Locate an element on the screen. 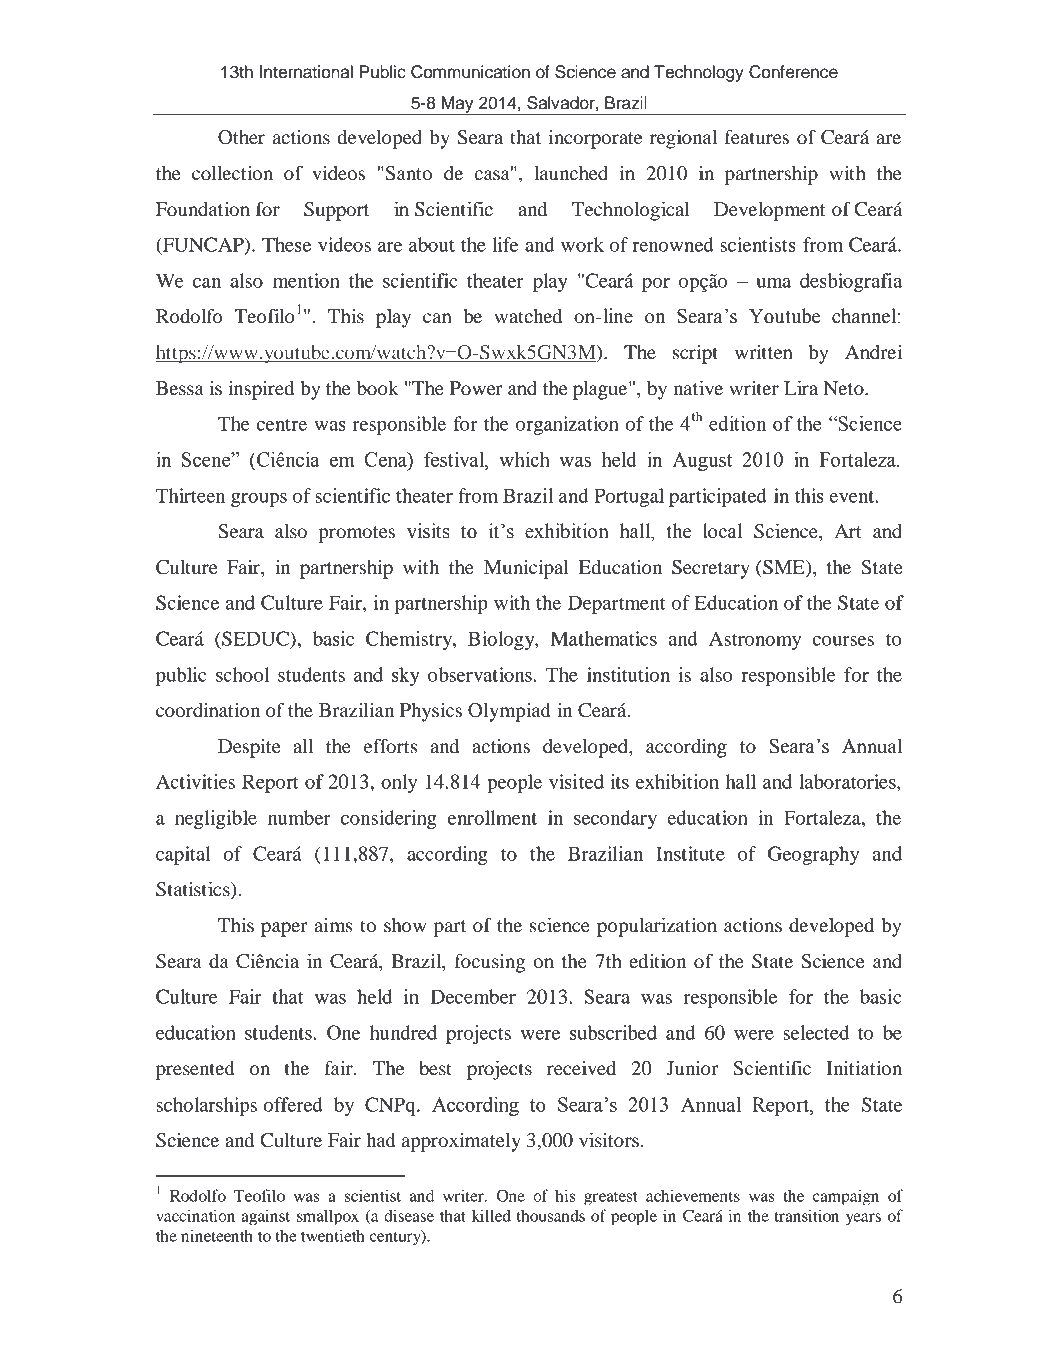 This screenshot has width=1058, height=1370. May is located at coordinates (458, 105).
